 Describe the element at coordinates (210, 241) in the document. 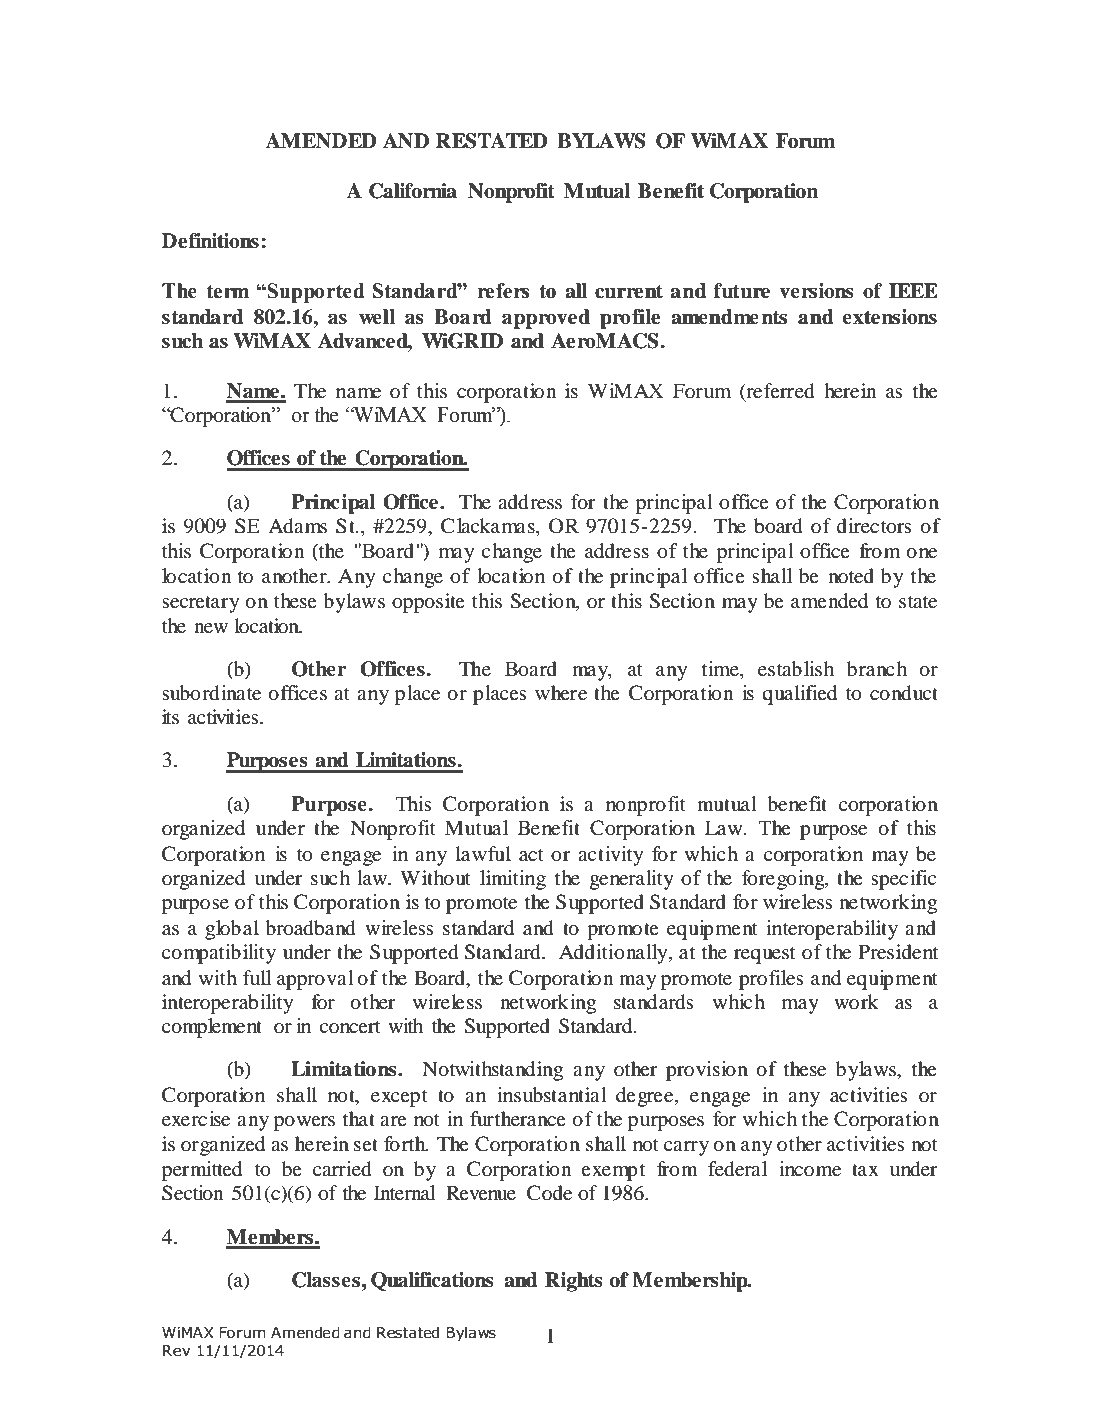

I see `Definitions` at that location.
